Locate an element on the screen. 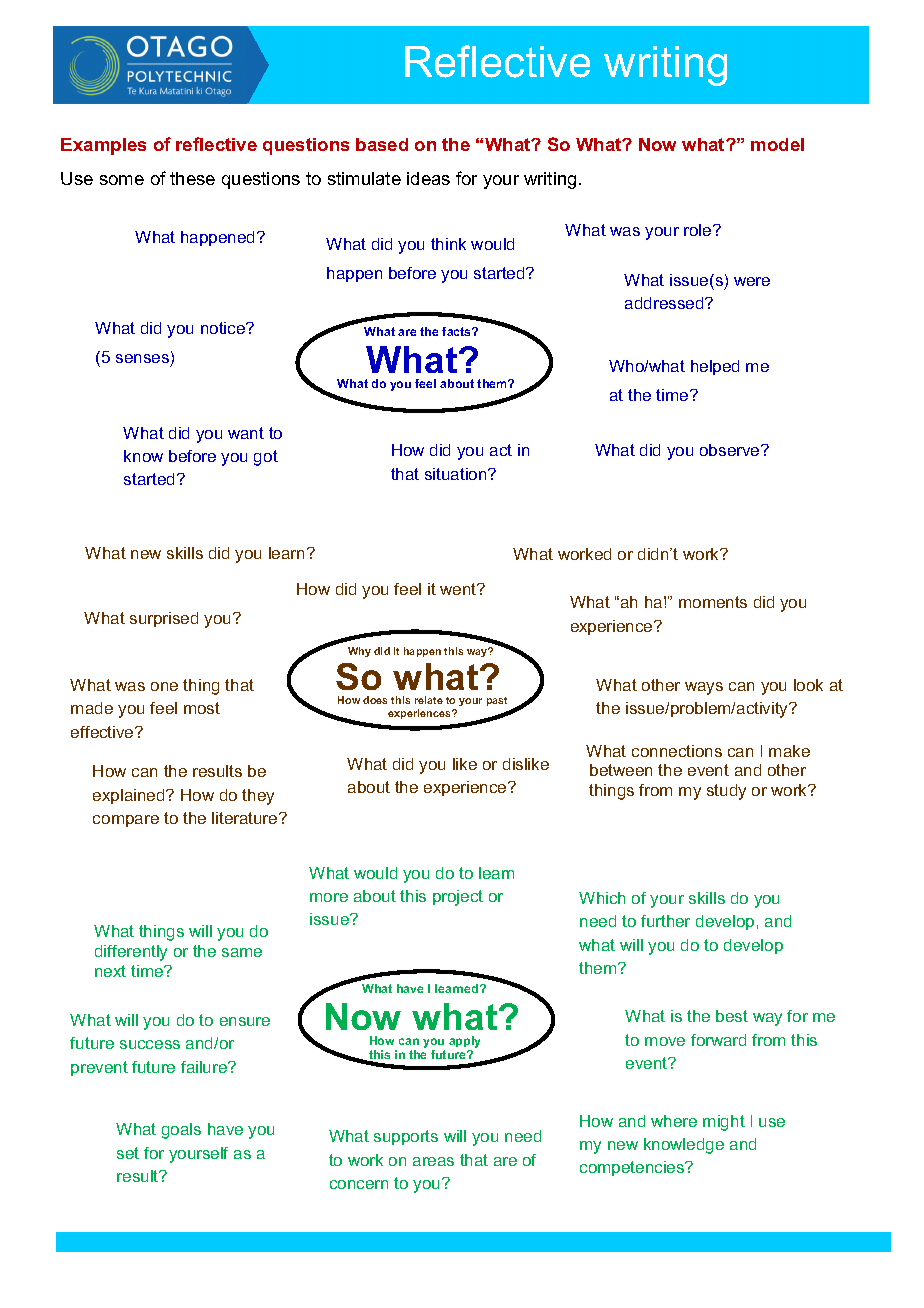 The height and width of the screenshot is (1308, 924). model is located at coordinates (777, 144).
